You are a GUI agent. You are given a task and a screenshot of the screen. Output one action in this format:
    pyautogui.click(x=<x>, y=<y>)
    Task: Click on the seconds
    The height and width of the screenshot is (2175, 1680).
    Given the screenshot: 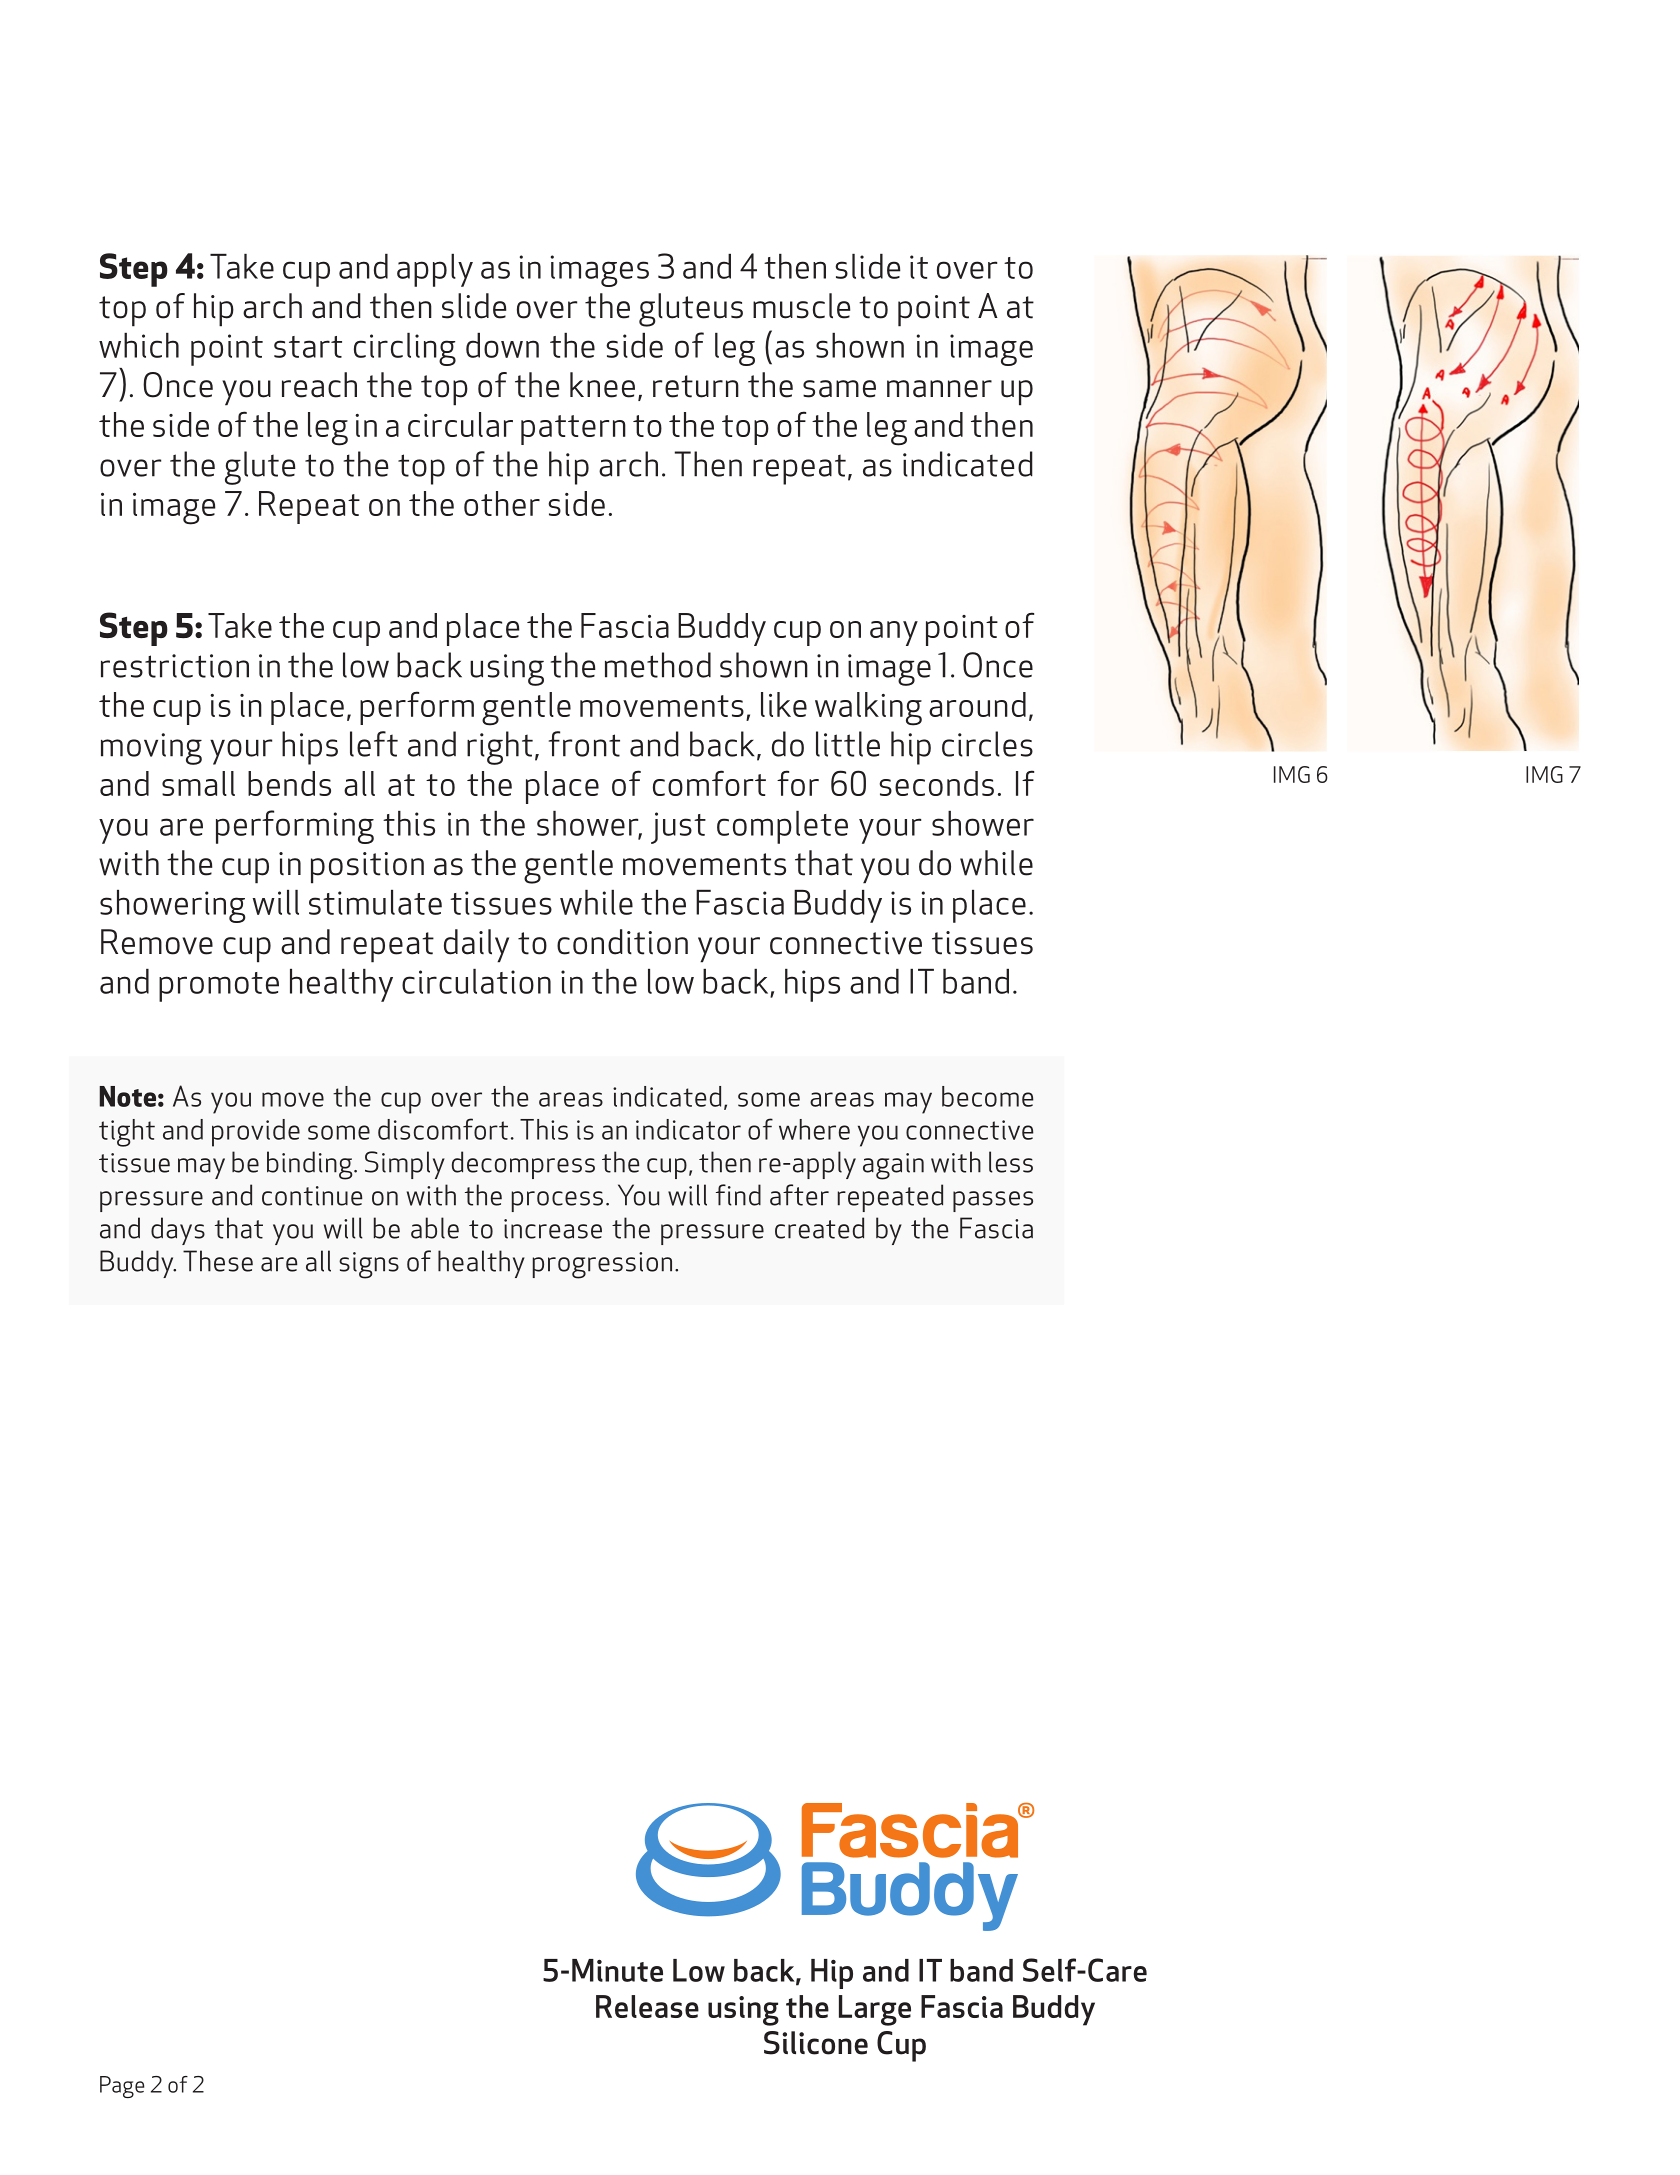 What is the action you would take?
    pyautogui.click(x=936, y=783)
